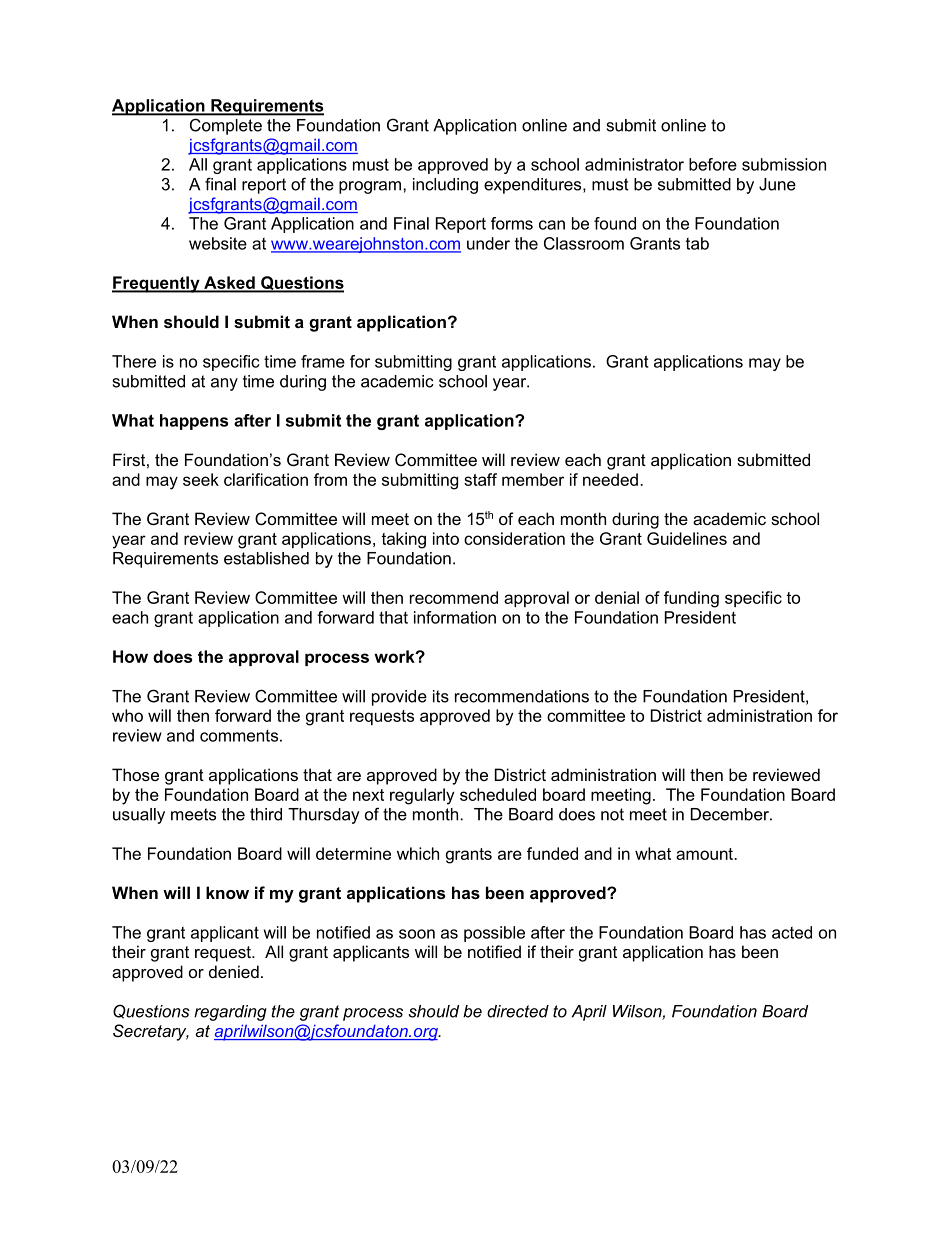 The height and width of the screenshot is (1233, 952). What do you see at coordinates (201, 479) in the screenshot?
I see `seek` at bounding box center [201, 479].
